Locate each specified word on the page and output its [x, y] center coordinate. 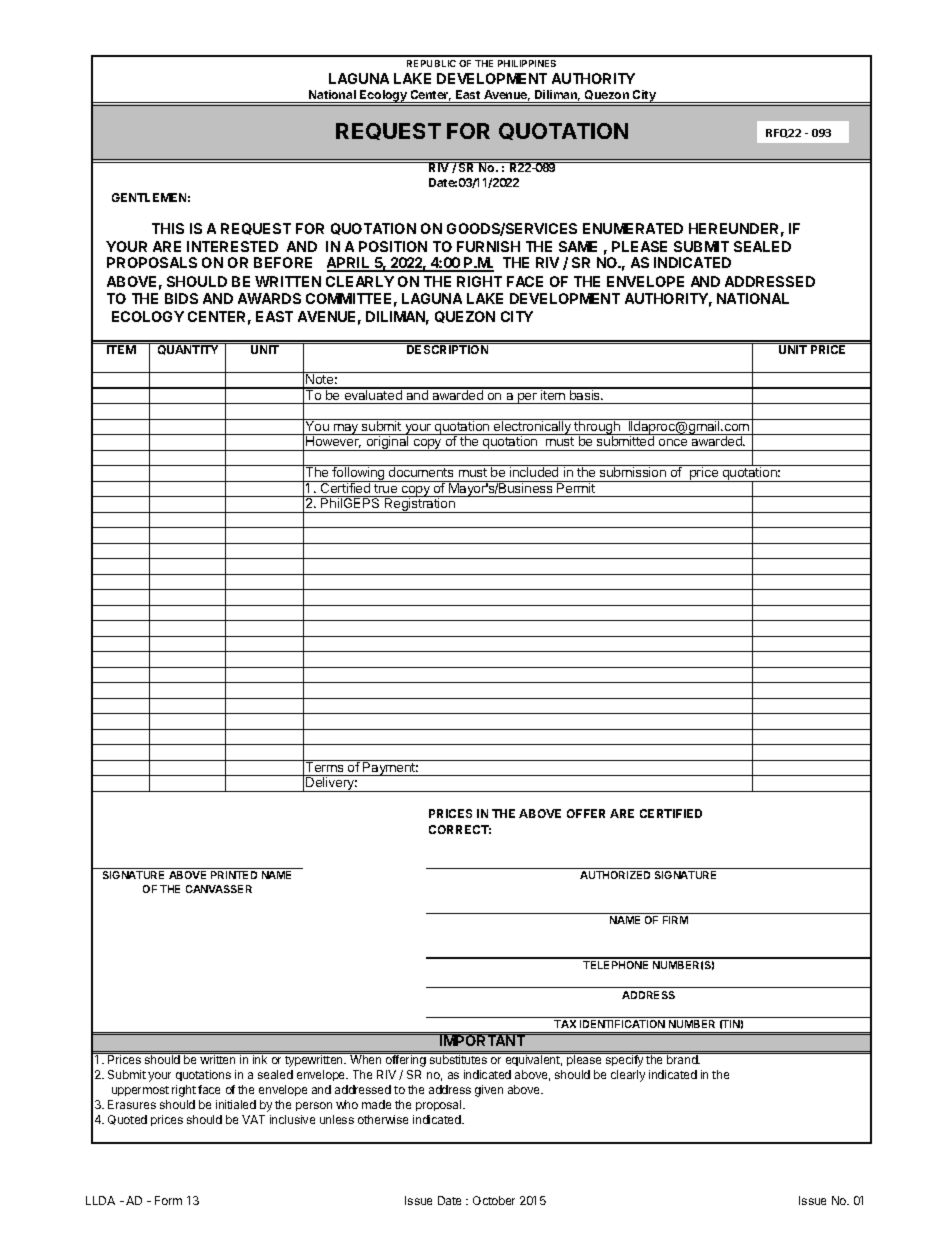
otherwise [383, 1119]
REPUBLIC [431, 63]
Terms [325, 766]
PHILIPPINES [527, 63]
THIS [168, 228]
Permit [576, 487]
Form [168, 1200]
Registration [420, 504]
